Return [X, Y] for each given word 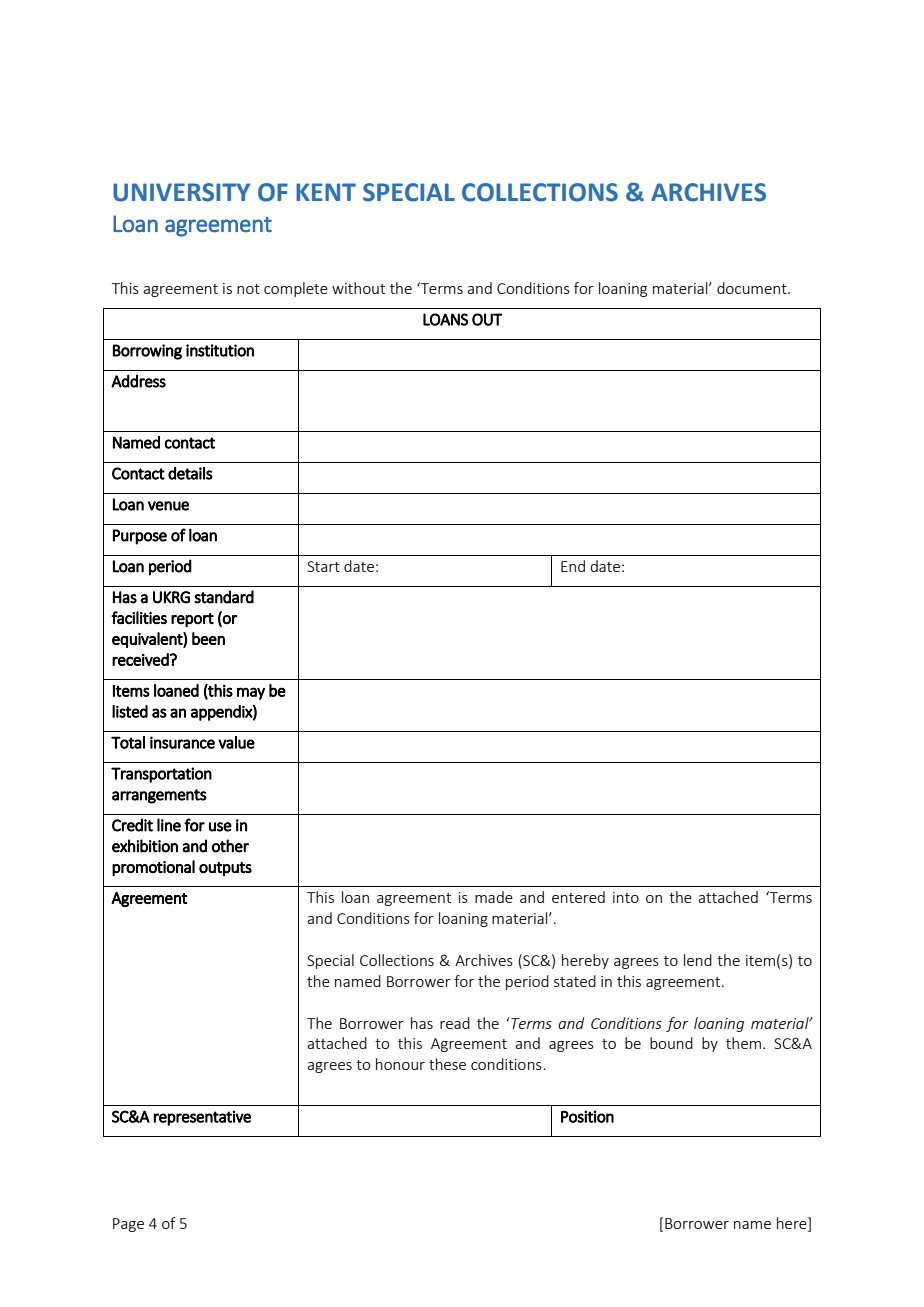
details [190, 473]
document [753, 288]
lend [698, 960]
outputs [225, 869]
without [358, 288]
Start [323, 566]
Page [128, 1225]
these [447, 1064]
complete [296, 289]
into [626, 897]
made [494, 897]
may [251, 693]
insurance [182, 742]
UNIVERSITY [181, 192]
